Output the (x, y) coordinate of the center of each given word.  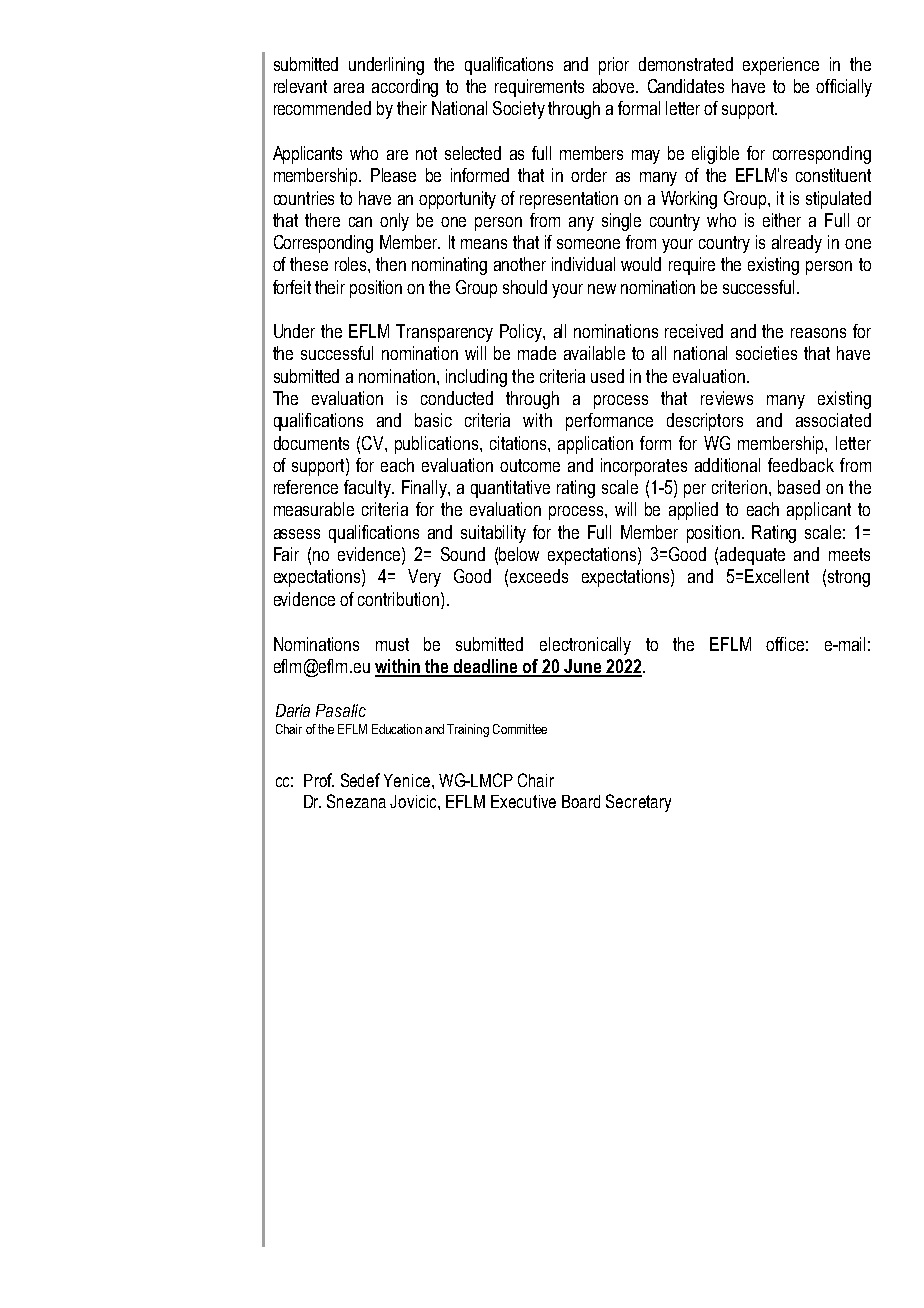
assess (297, 534)
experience (781, 66)
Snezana (356, 801)
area (349, 88)
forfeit (292, 287)
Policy (522, 333)
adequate (752, 556)
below (519, 554)
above (615, 86)
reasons (818, 333)
